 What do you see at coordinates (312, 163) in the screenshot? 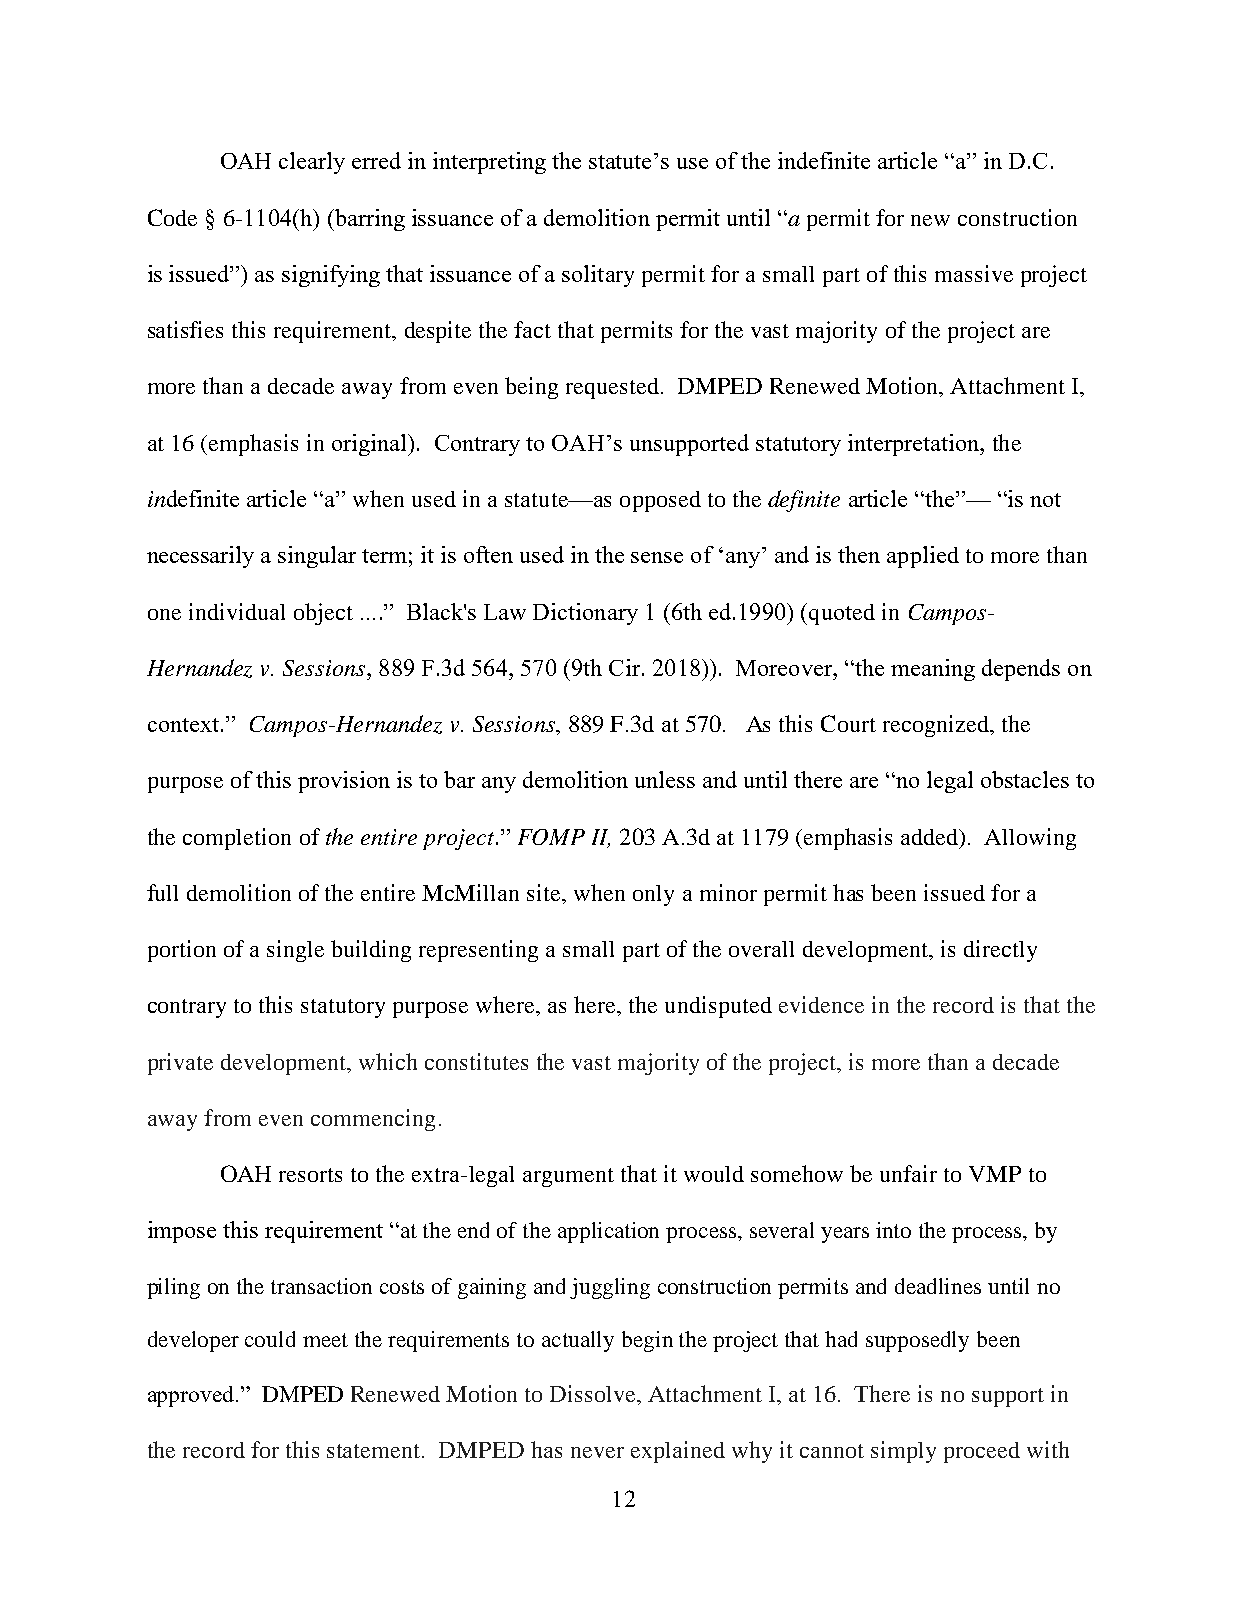
I see `clearly` at bounding box center [312, 163].
